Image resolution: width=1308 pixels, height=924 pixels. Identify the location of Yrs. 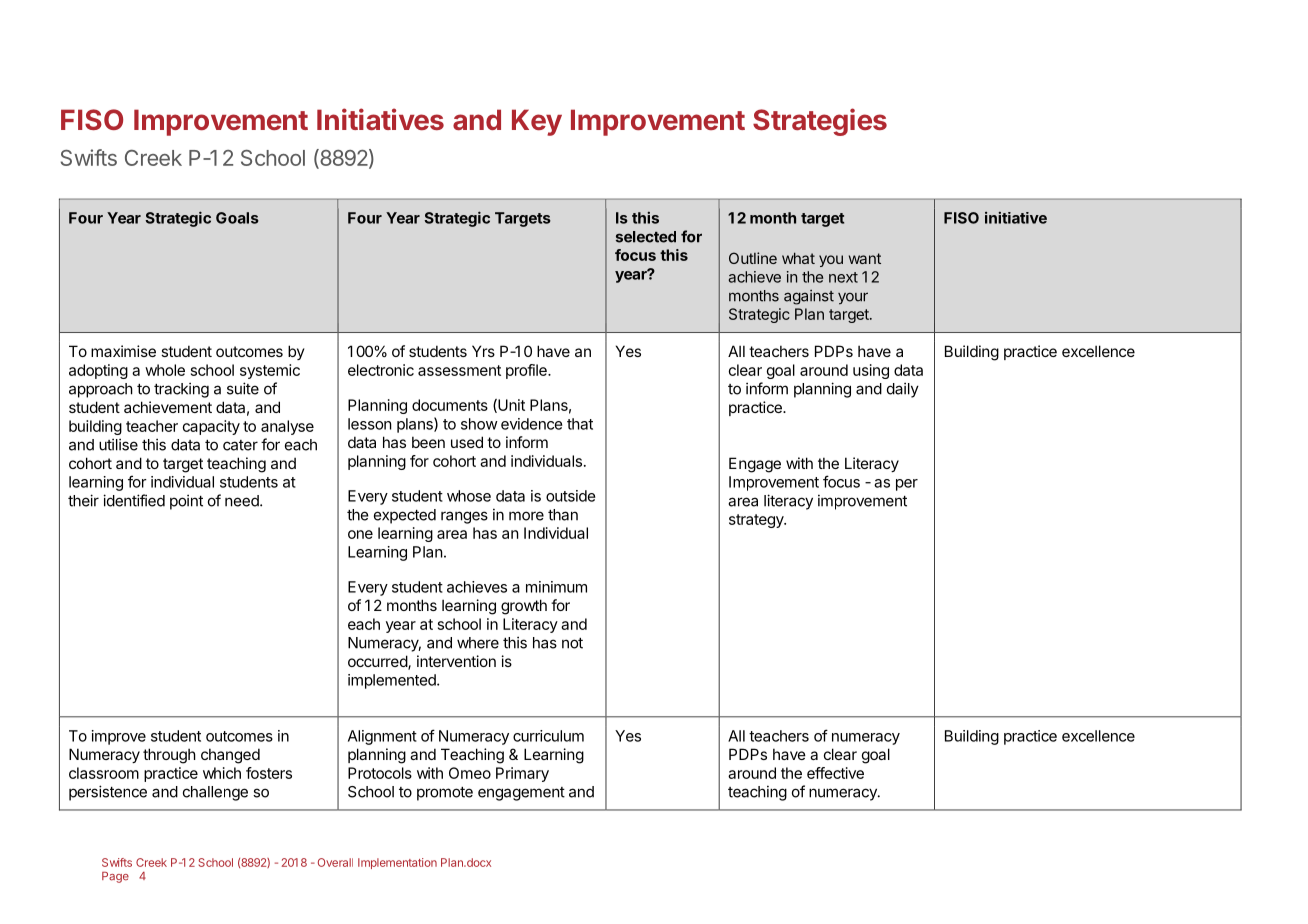
(483, 351).
